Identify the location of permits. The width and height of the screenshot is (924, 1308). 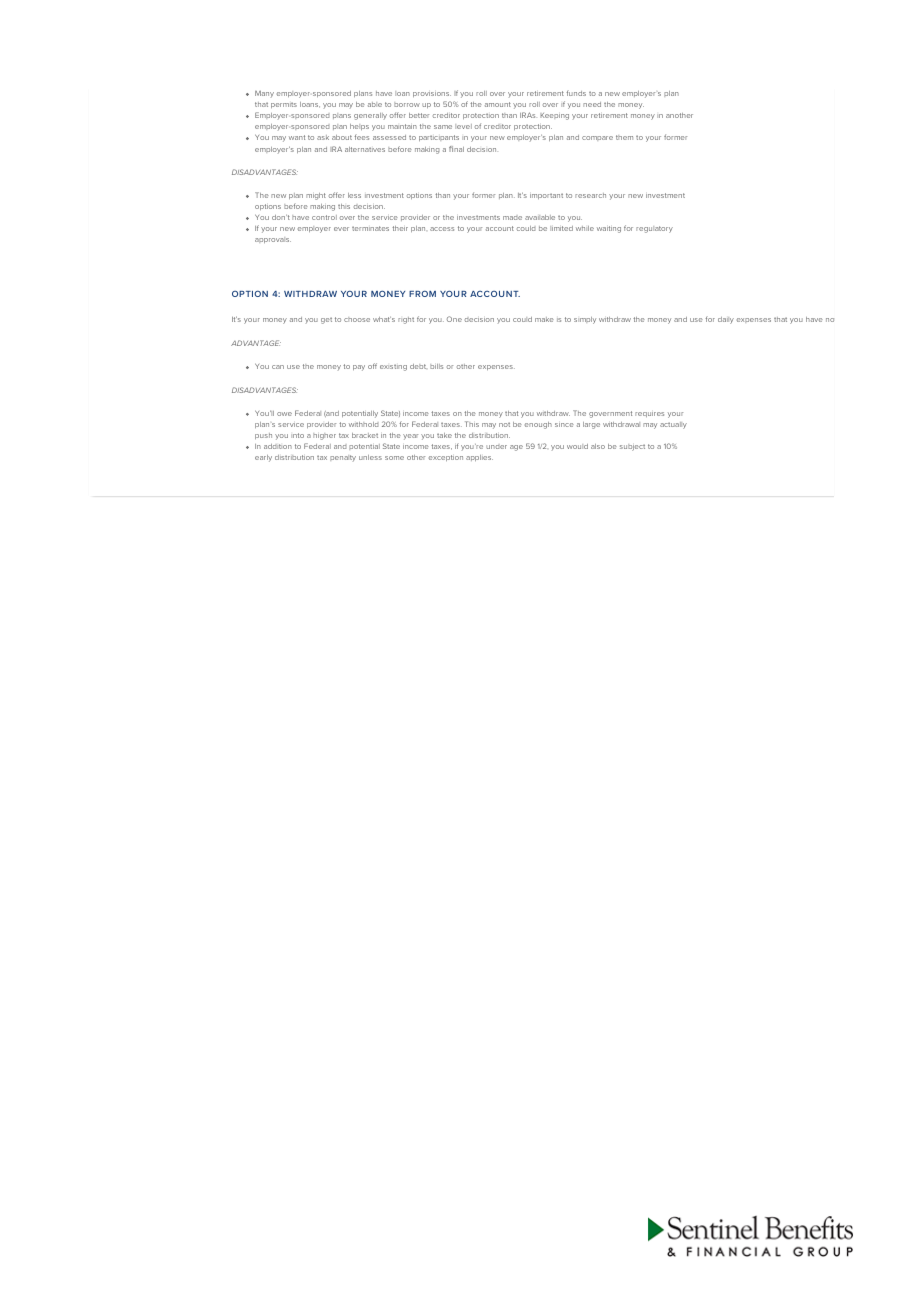
(284, 105).
